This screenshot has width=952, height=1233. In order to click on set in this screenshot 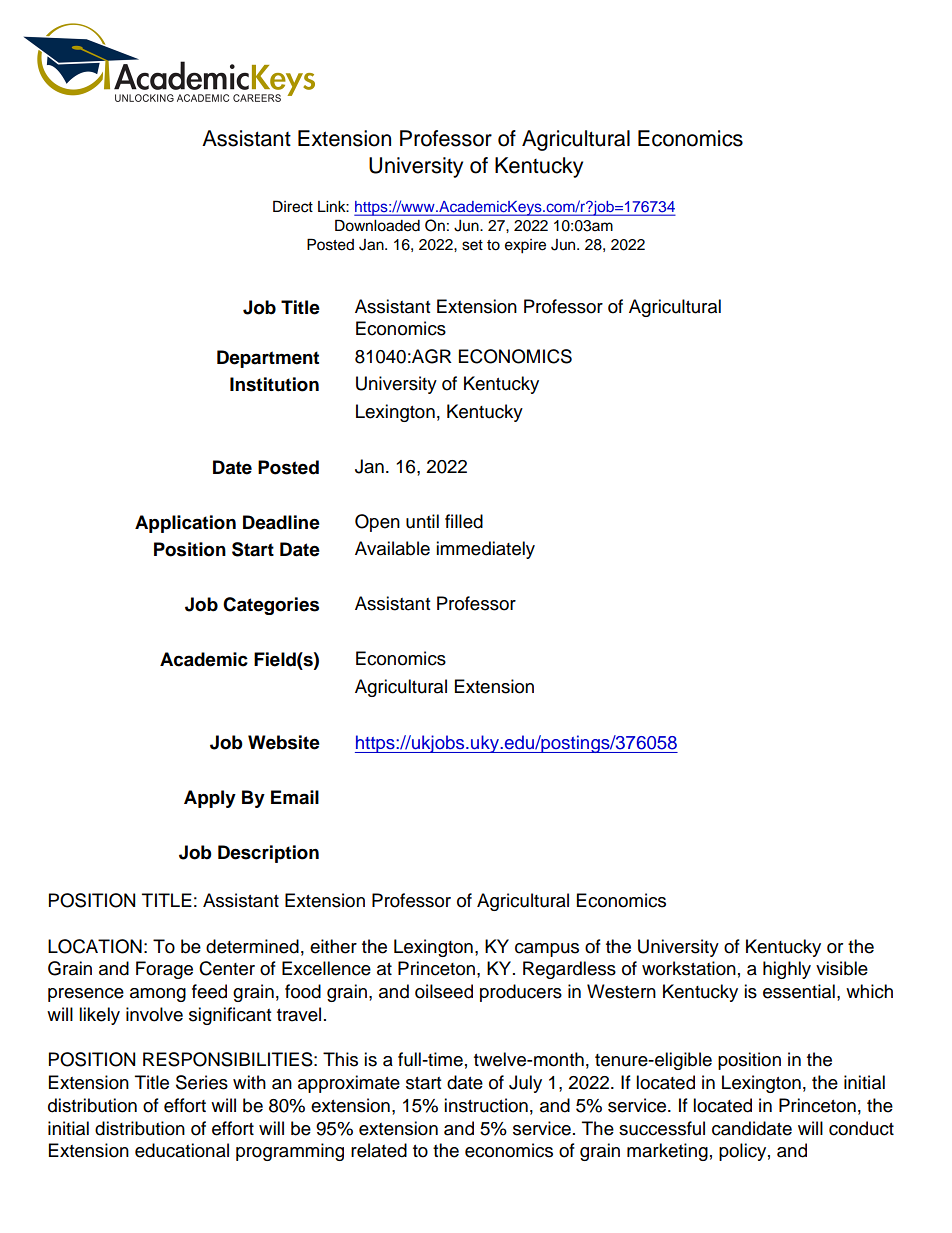, I will do `click(472, 245)`.
